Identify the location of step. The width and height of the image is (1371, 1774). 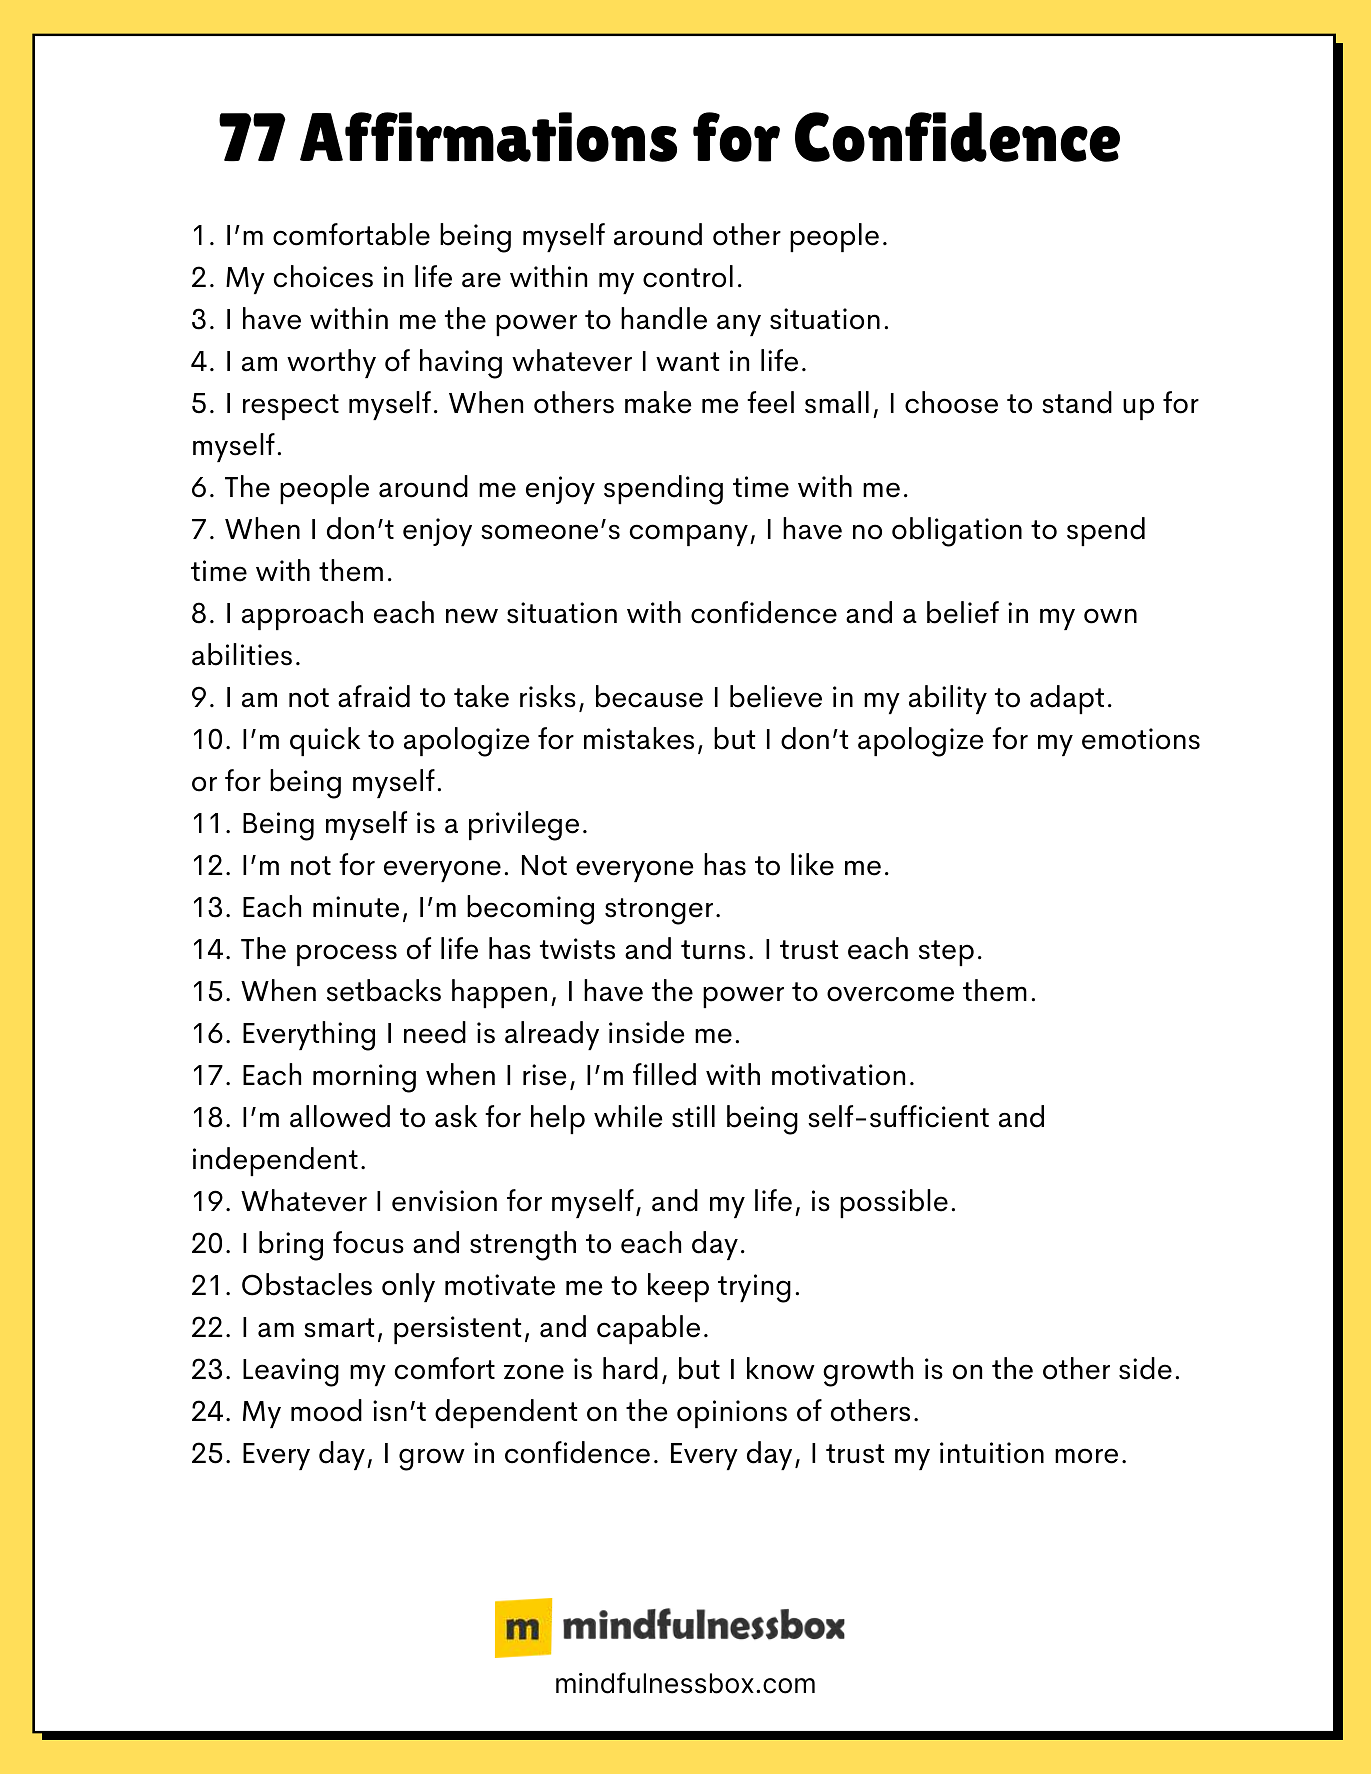
(946, 953).
